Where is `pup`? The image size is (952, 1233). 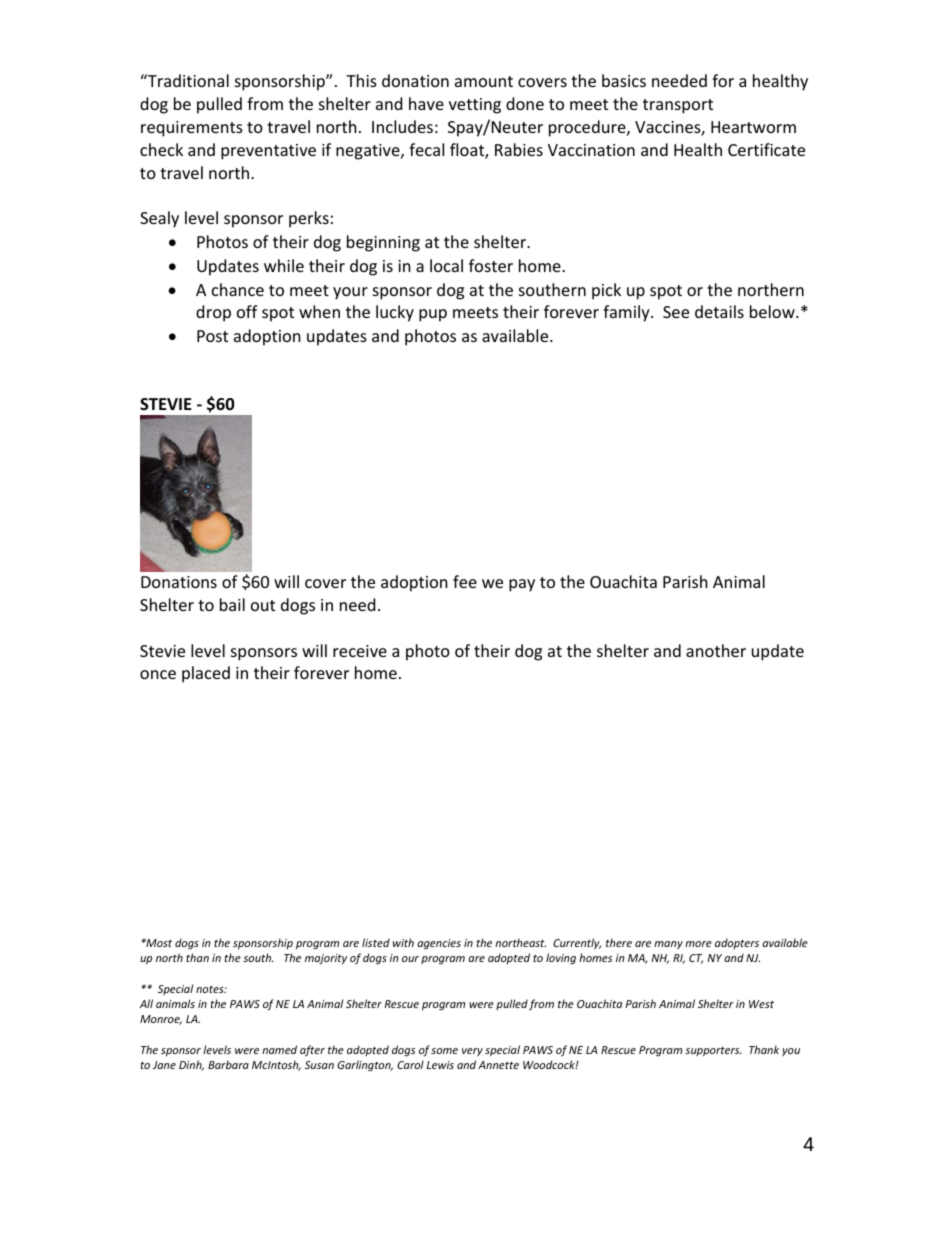
pup is located at coordinates (433, 315).
